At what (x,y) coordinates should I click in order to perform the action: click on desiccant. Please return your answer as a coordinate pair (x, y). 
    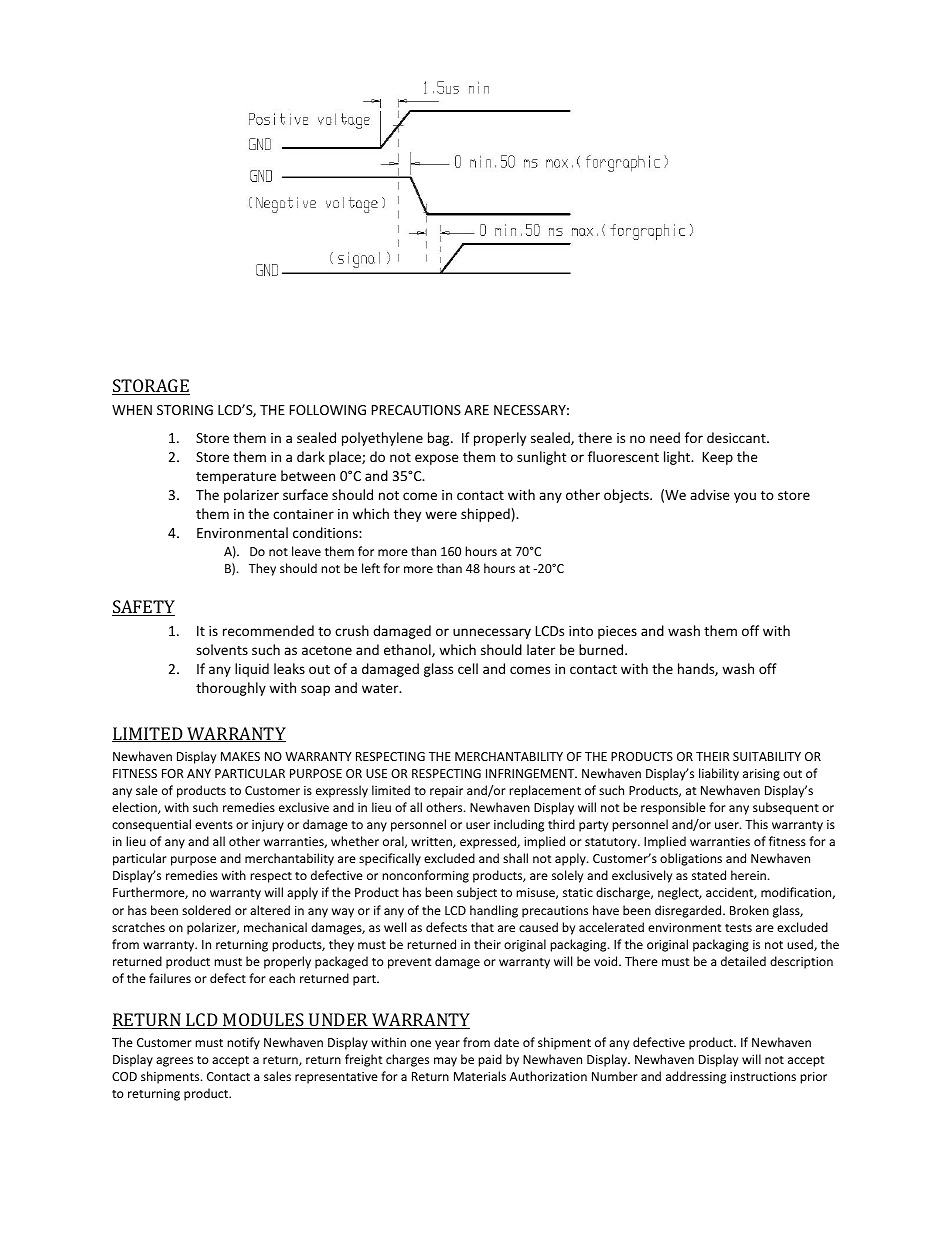
    Looking at the image, I should click on (737, 437).
